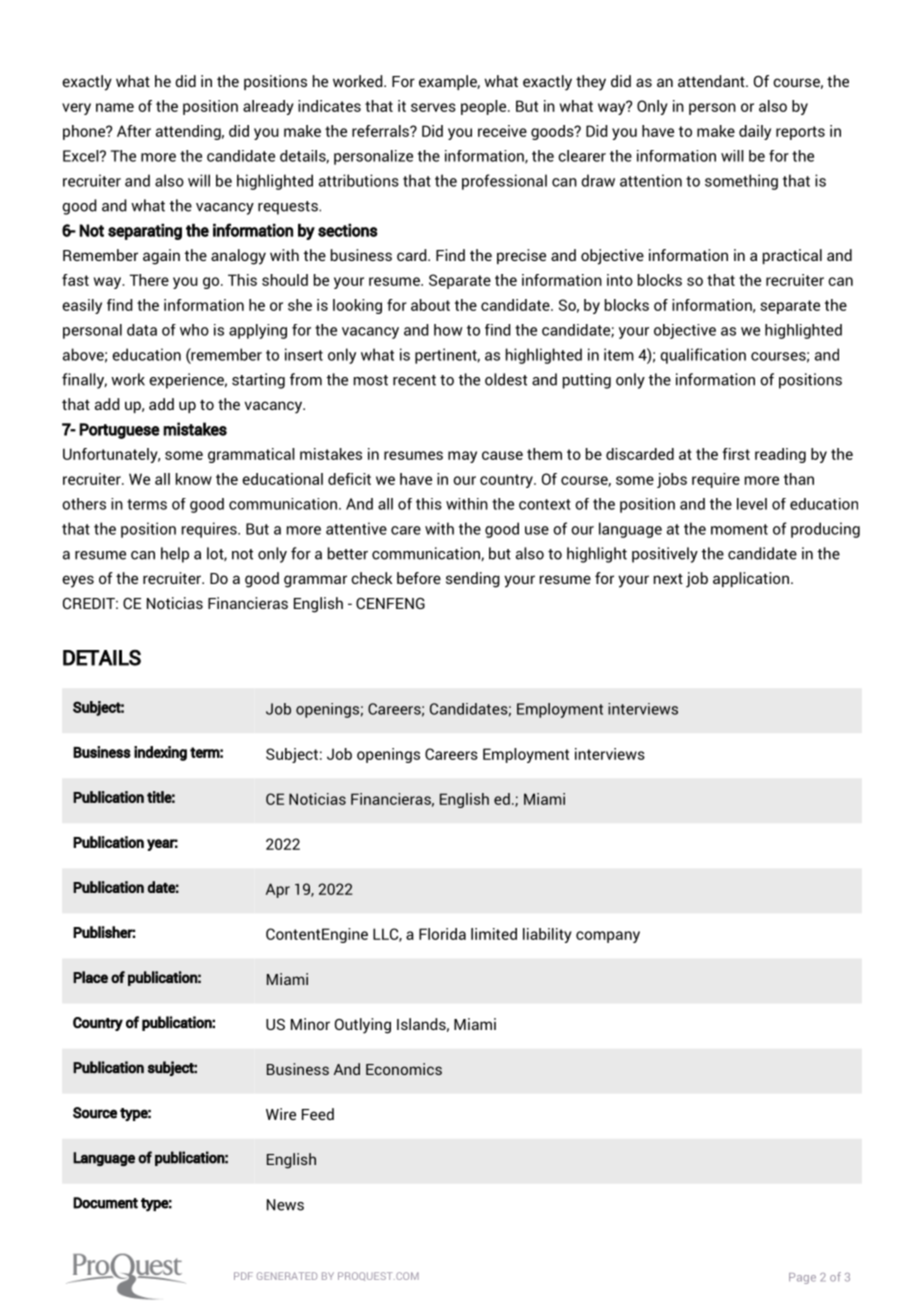 The height and width of the document is (1308, 924). Describe the element at coordinates (755, 132) in the document. I see `daily` at that location.
